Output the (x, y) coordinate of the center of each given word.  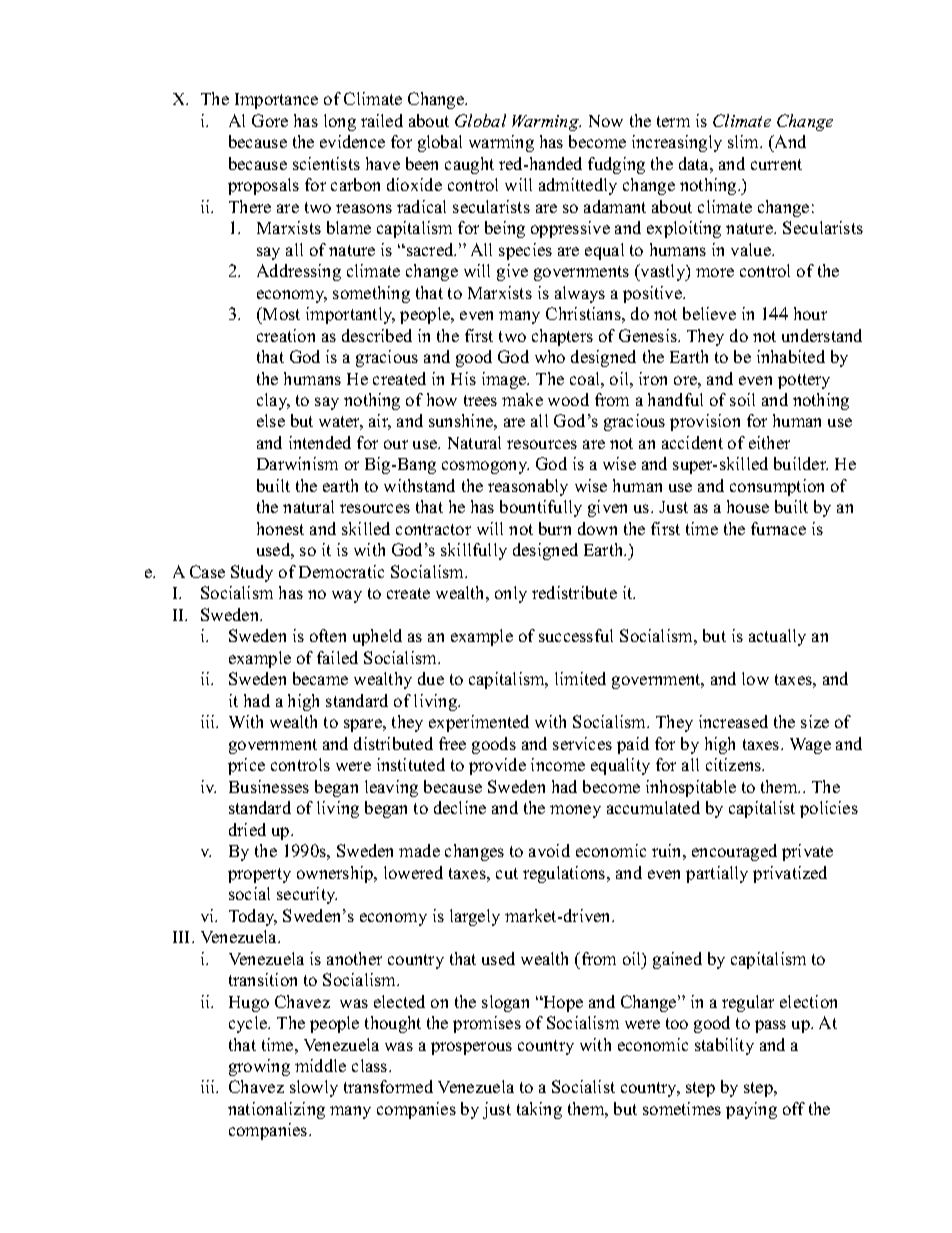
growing (259, 1067)
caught (469, 165)
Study (252, 573)
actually (777, 637)
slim (745, 141)
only (511, 594)
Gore (270, 120)
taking (539, 1110)
